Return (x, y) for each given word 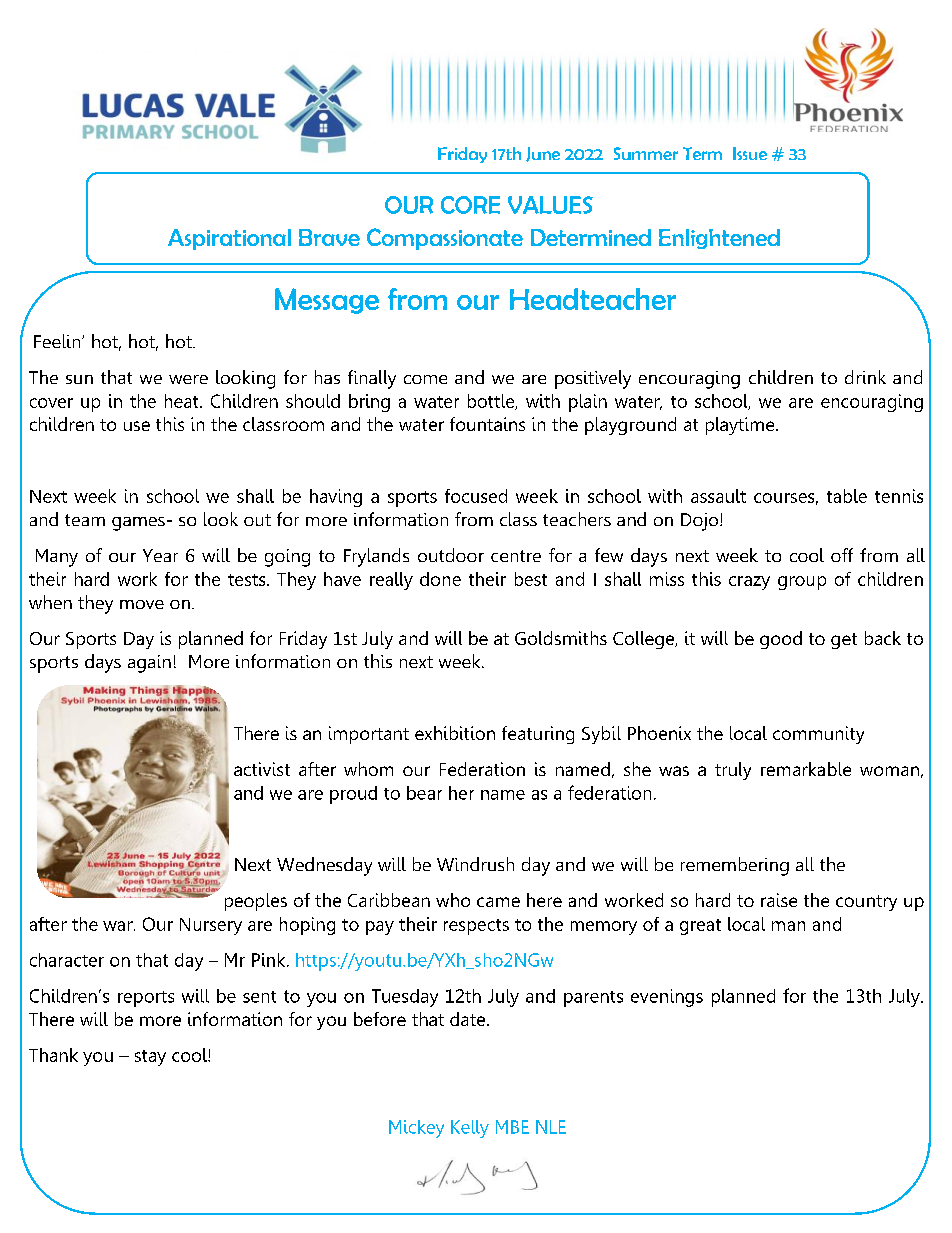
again (149, 664)
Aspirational (229, 239)
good (781, 640)
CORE (470, 205)
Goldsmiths (561, 638)
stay (150, 1058)
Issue (750, 153)
